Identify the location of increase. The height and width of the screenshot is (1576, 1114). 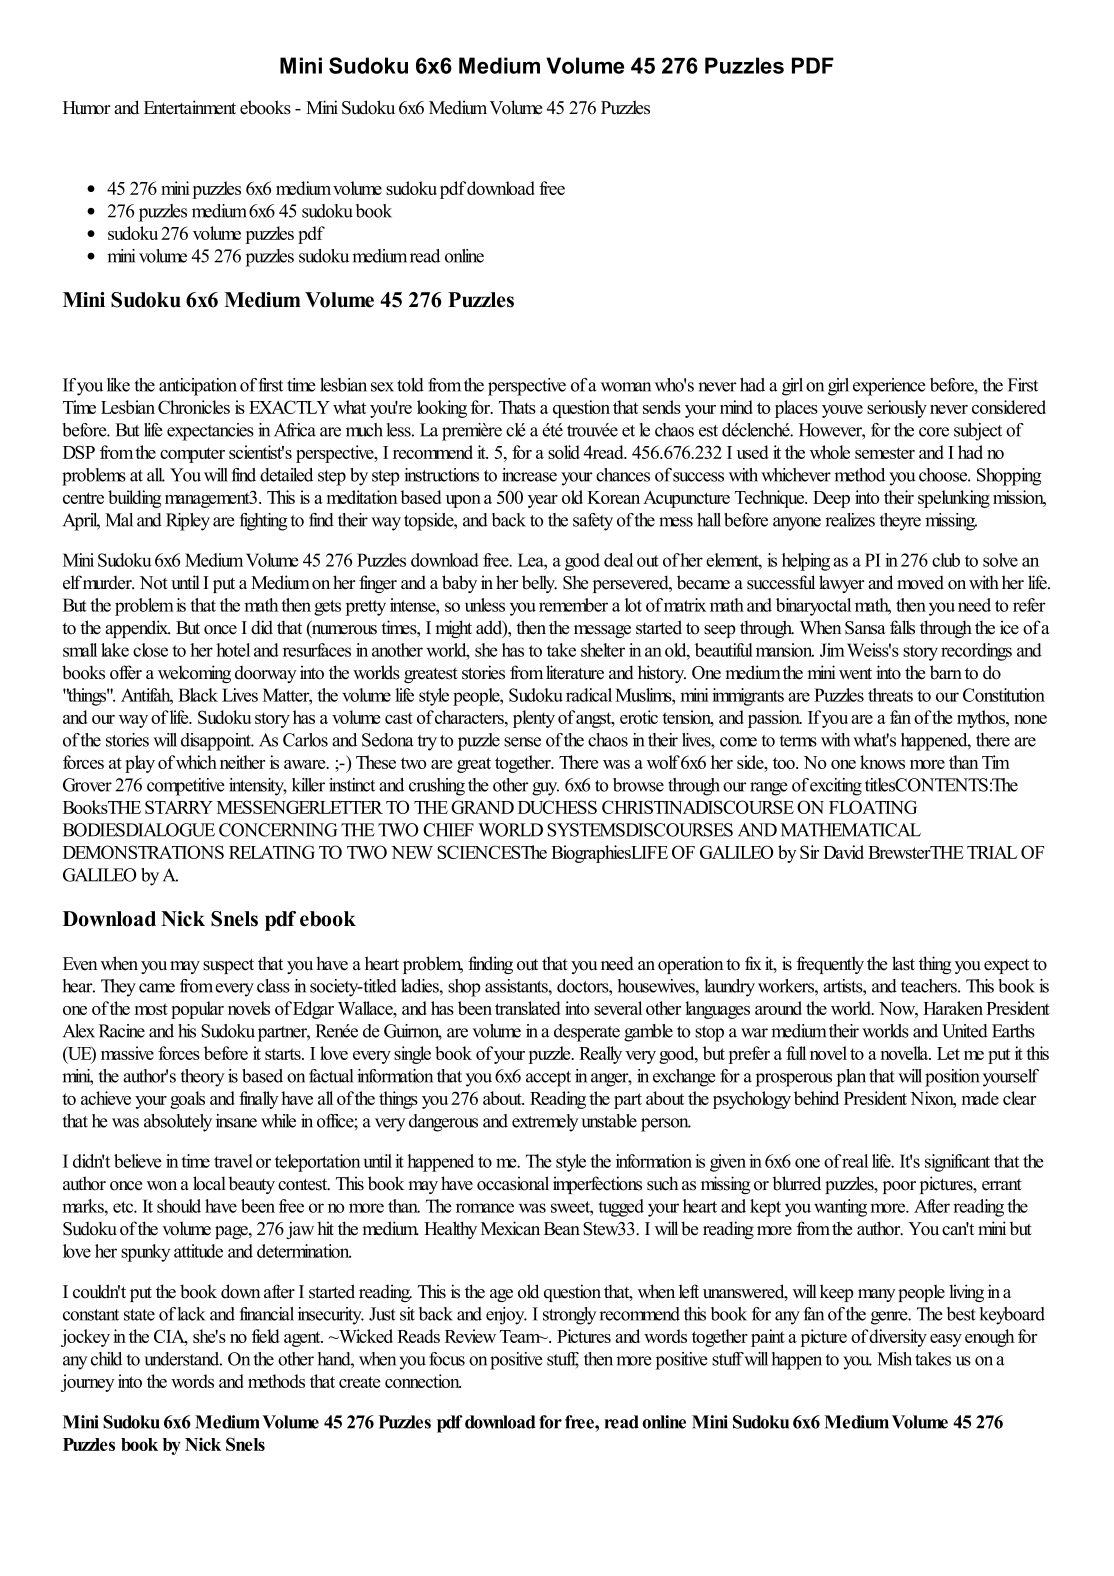
(529, 475).
